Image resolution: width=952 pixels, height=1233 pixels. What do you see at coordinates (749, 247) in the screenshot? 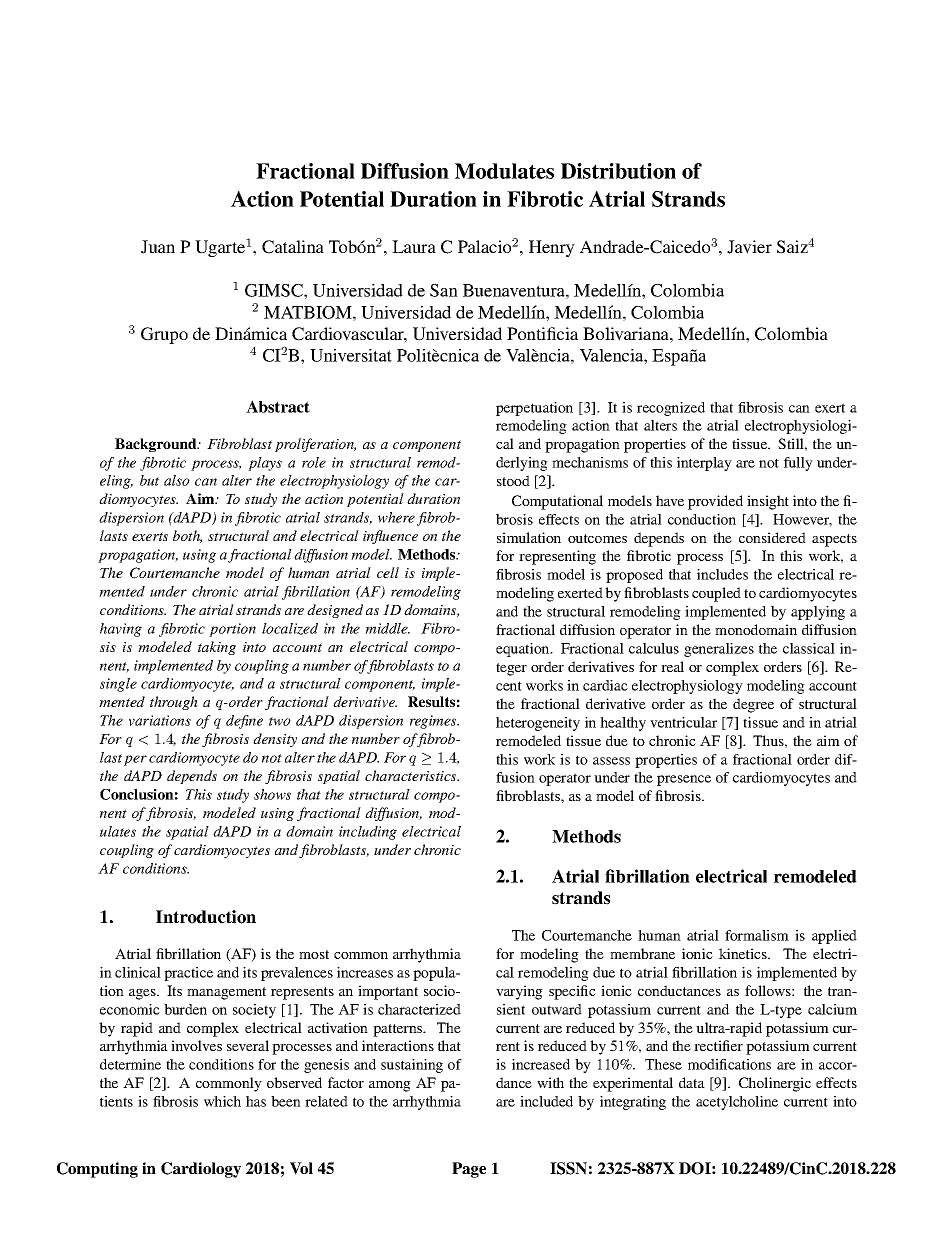
I see `Javier` at bounding box center [749, 247].
